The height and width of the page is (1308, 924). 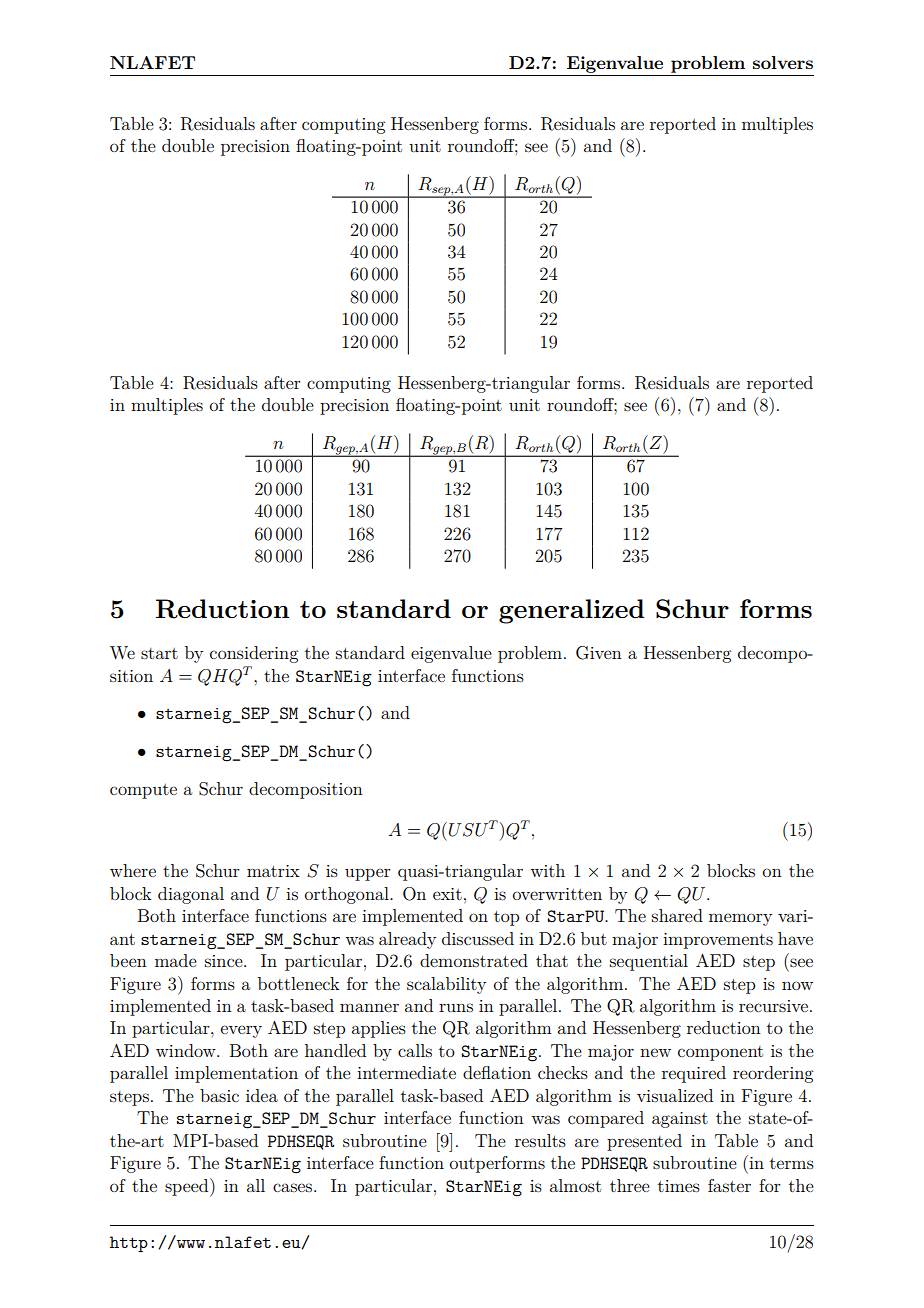 I want to click on solvers, so click(x=783, y=62).
